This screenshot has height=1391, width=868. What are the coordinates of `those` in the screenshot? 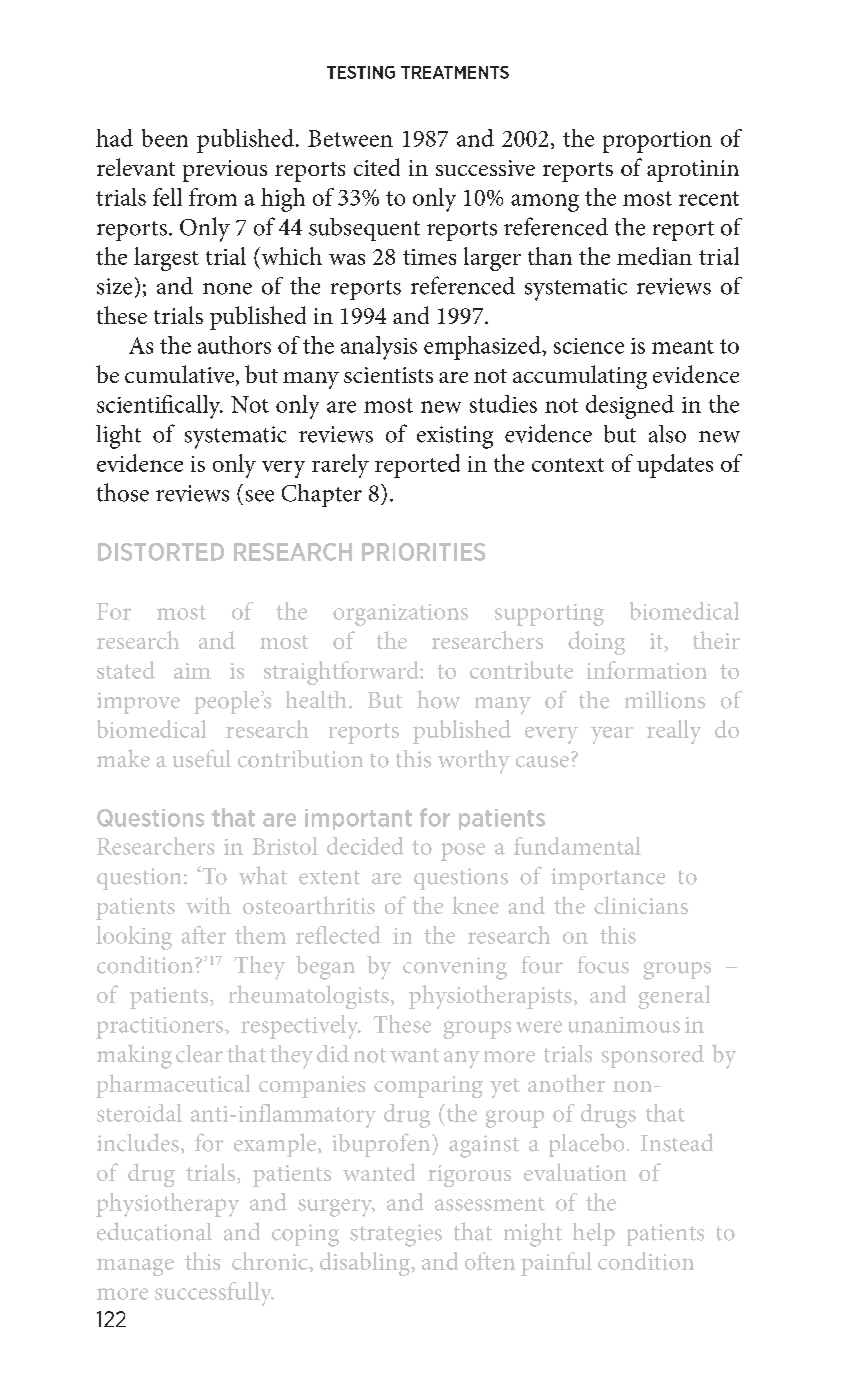 It's located at (123, 492).
